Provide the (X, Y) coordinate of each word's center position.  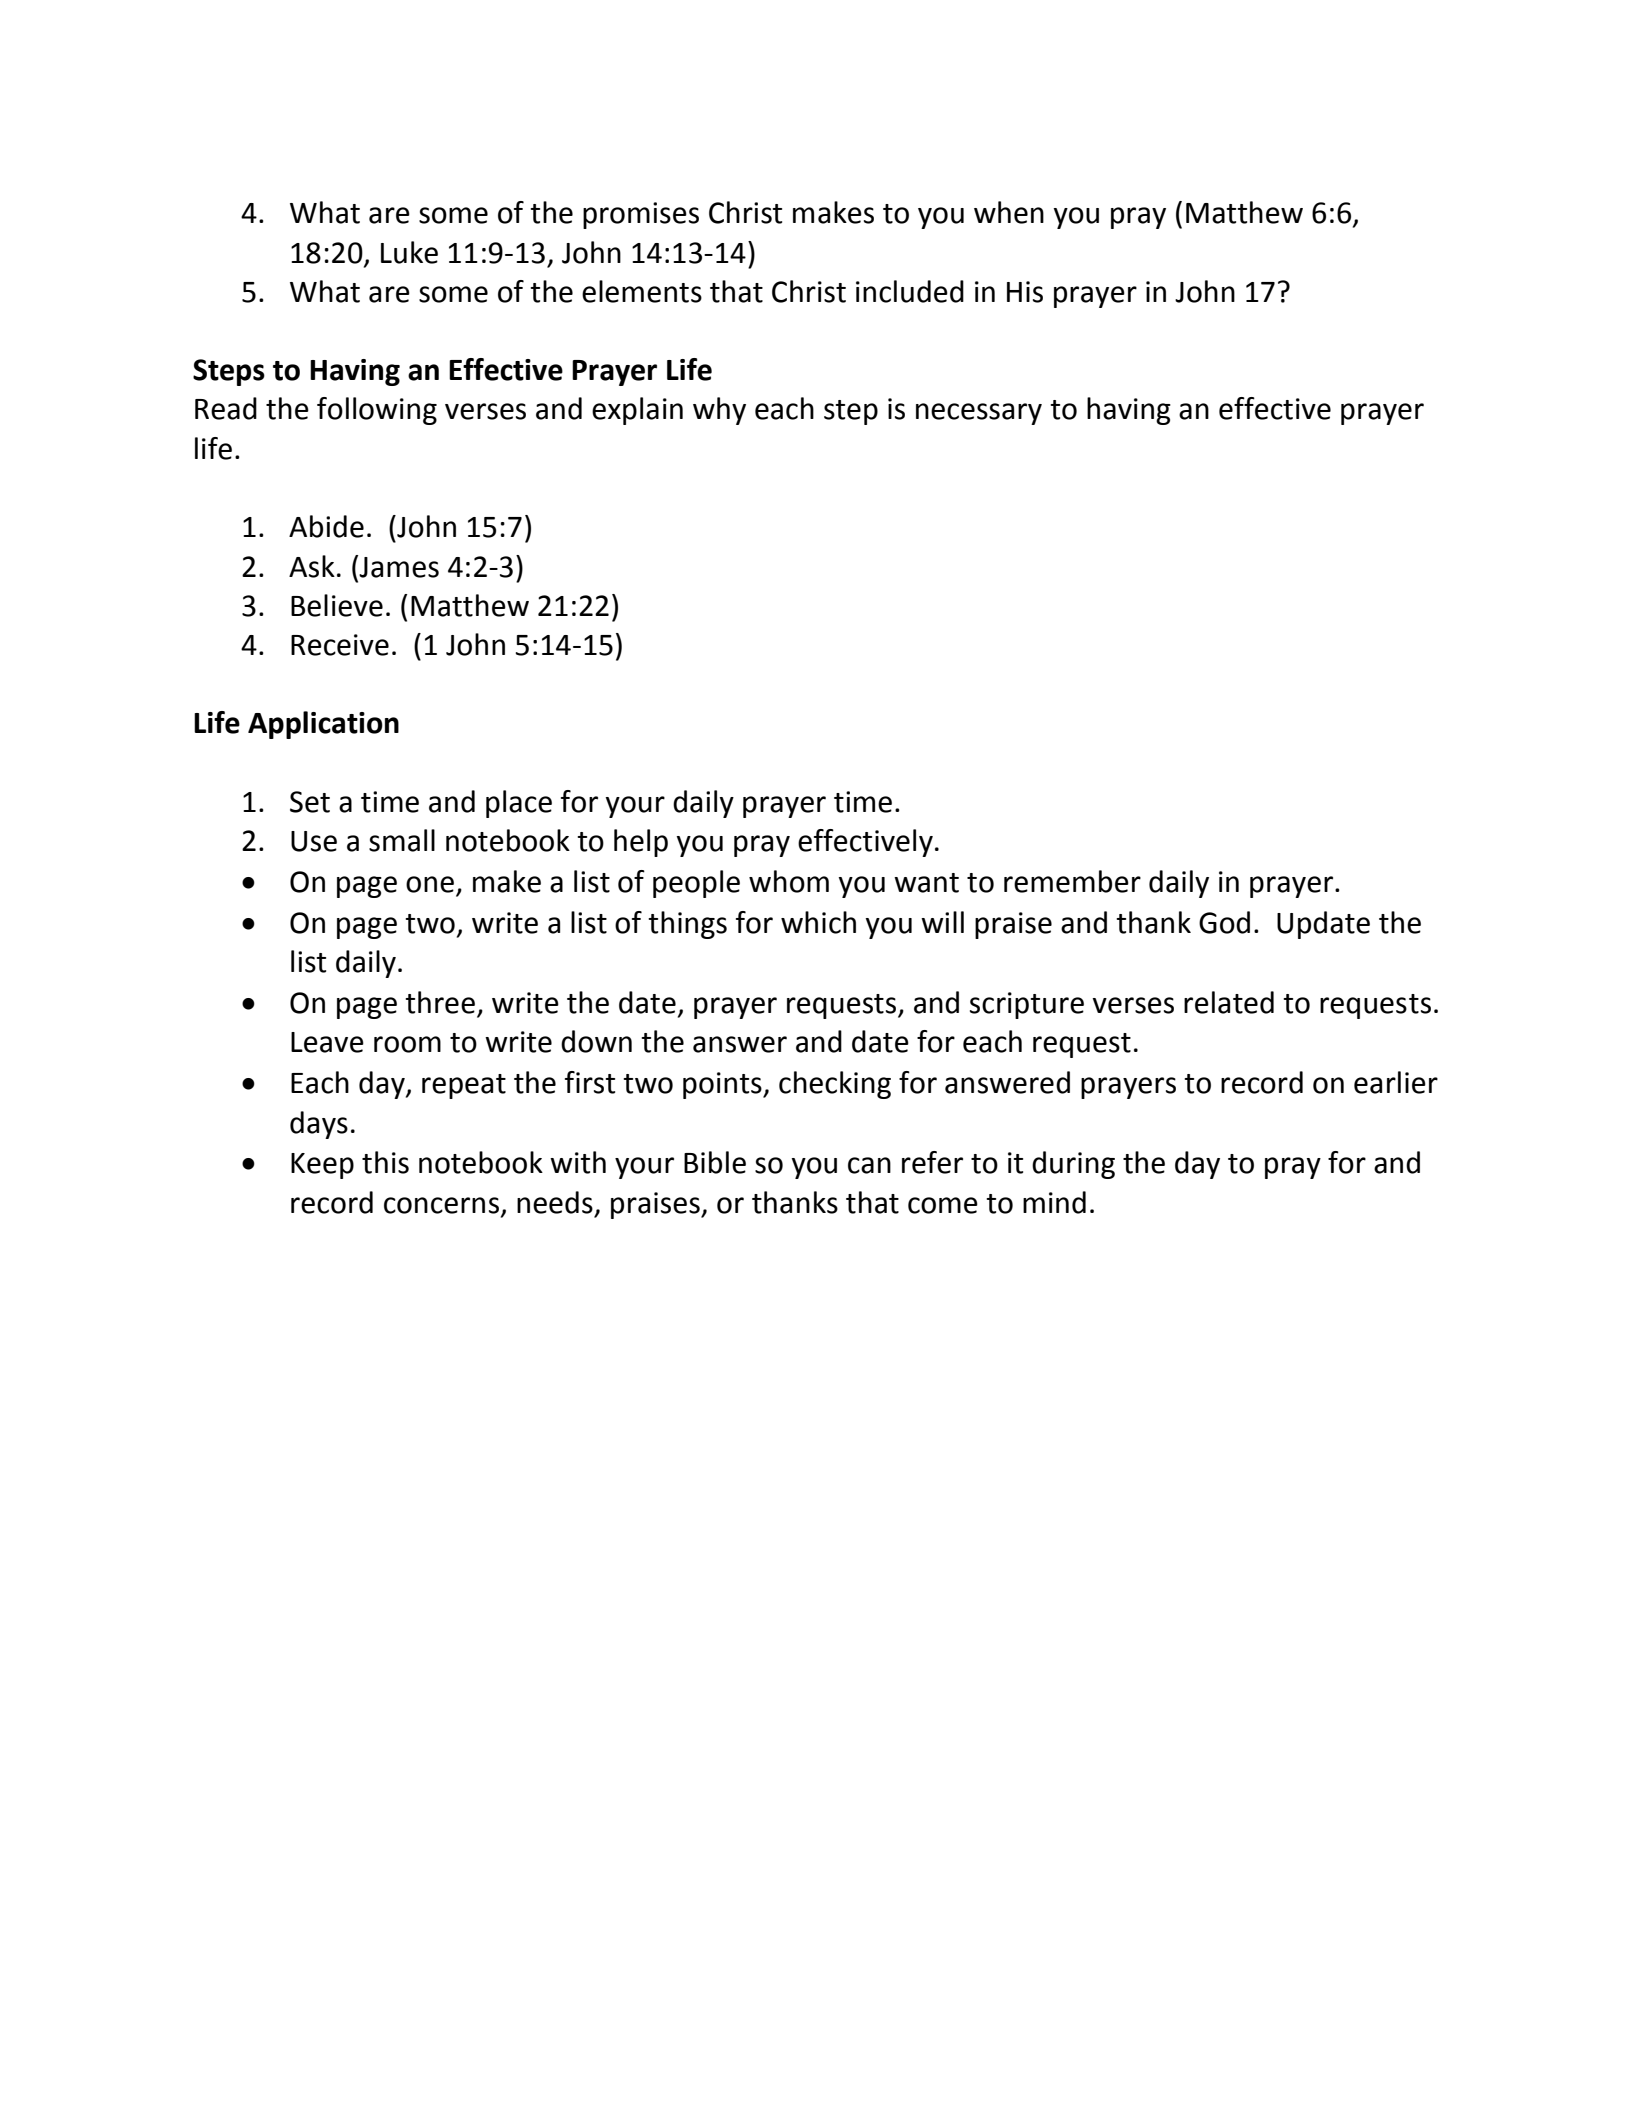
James (399, 567)
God (1224, 922)
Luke (409, 252)
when (1009, 212)
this (385, 1162)
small (402, 840)
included (910, 291)
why (719, 411)
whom (789, 881)
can (869, 1165)
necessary (979, 414)
